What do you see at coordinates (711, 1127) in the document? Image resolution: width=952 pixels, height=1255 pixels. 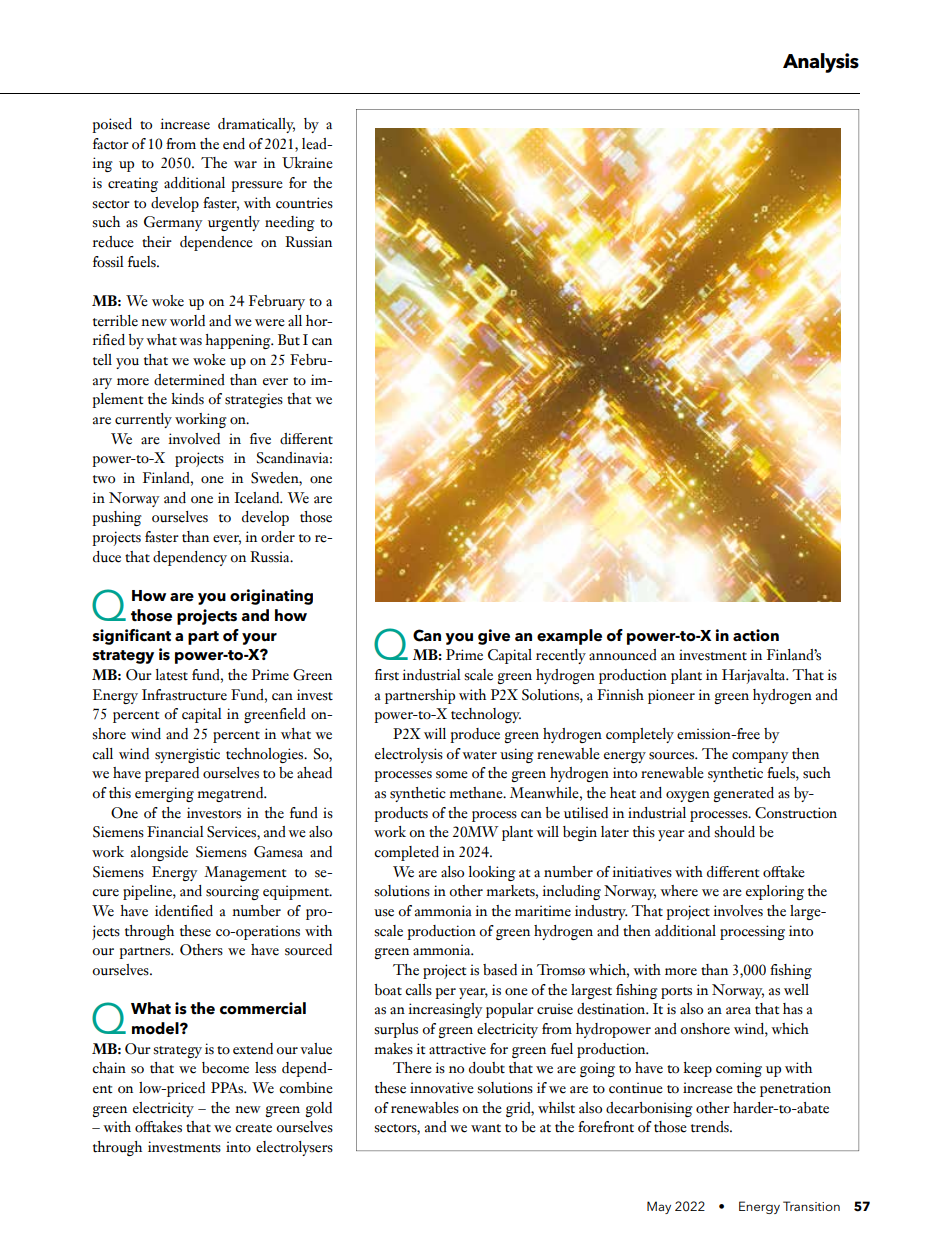 I see `trends` at bounding box center [711, 1127].
